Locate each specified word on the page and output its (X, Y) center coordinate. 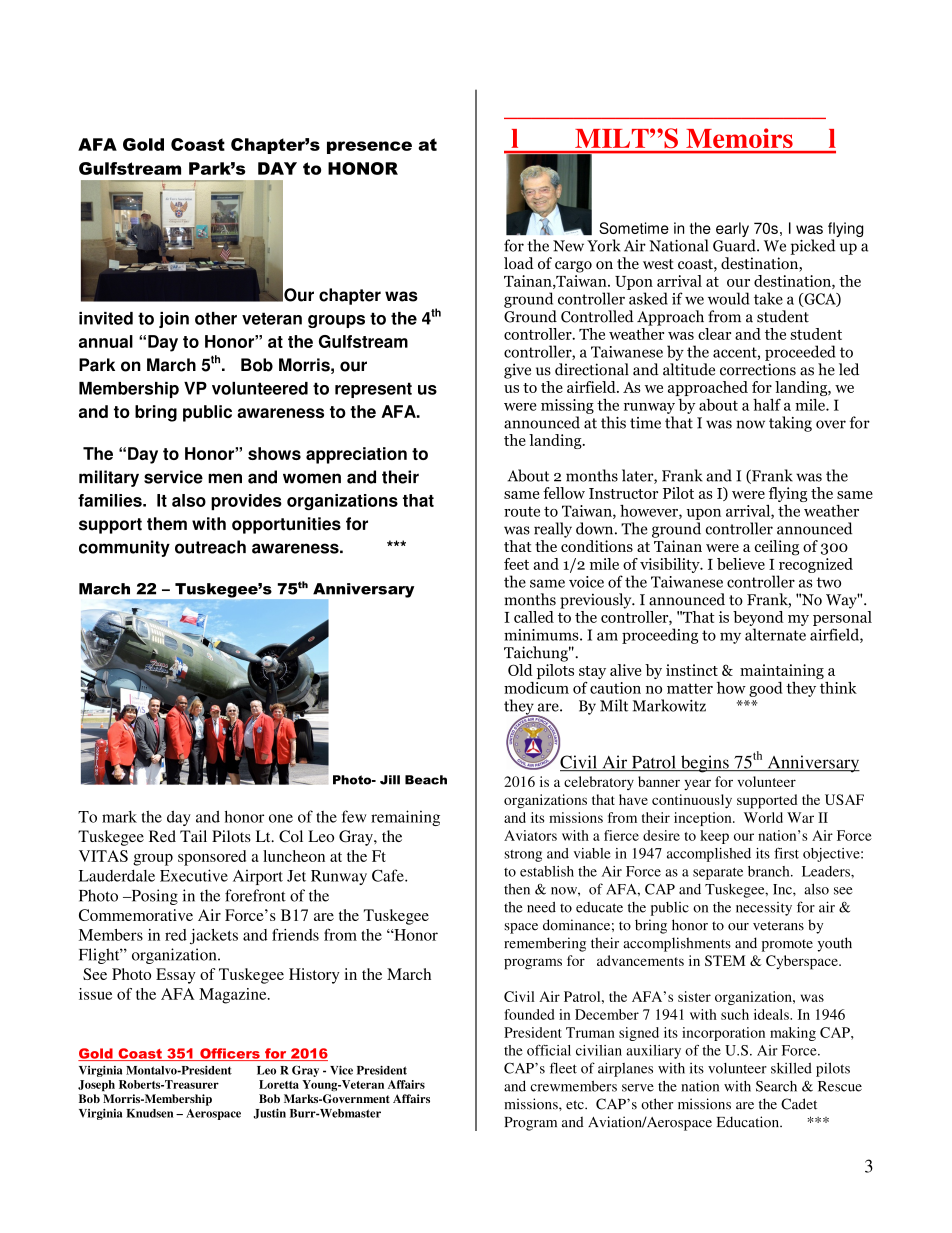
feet (516, 564)
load (519, 263)
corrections (758, 369)
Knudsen (149, 1113)
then (517, 889)
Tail (193, 836)
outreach (210, 547)
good (766, 689)
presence (369, 147)
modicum (536, 688)
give (517, 371)
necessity (764, 909)
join (174, 320)
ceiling (777, 548)
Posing (153, 897)
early (732, 229)
